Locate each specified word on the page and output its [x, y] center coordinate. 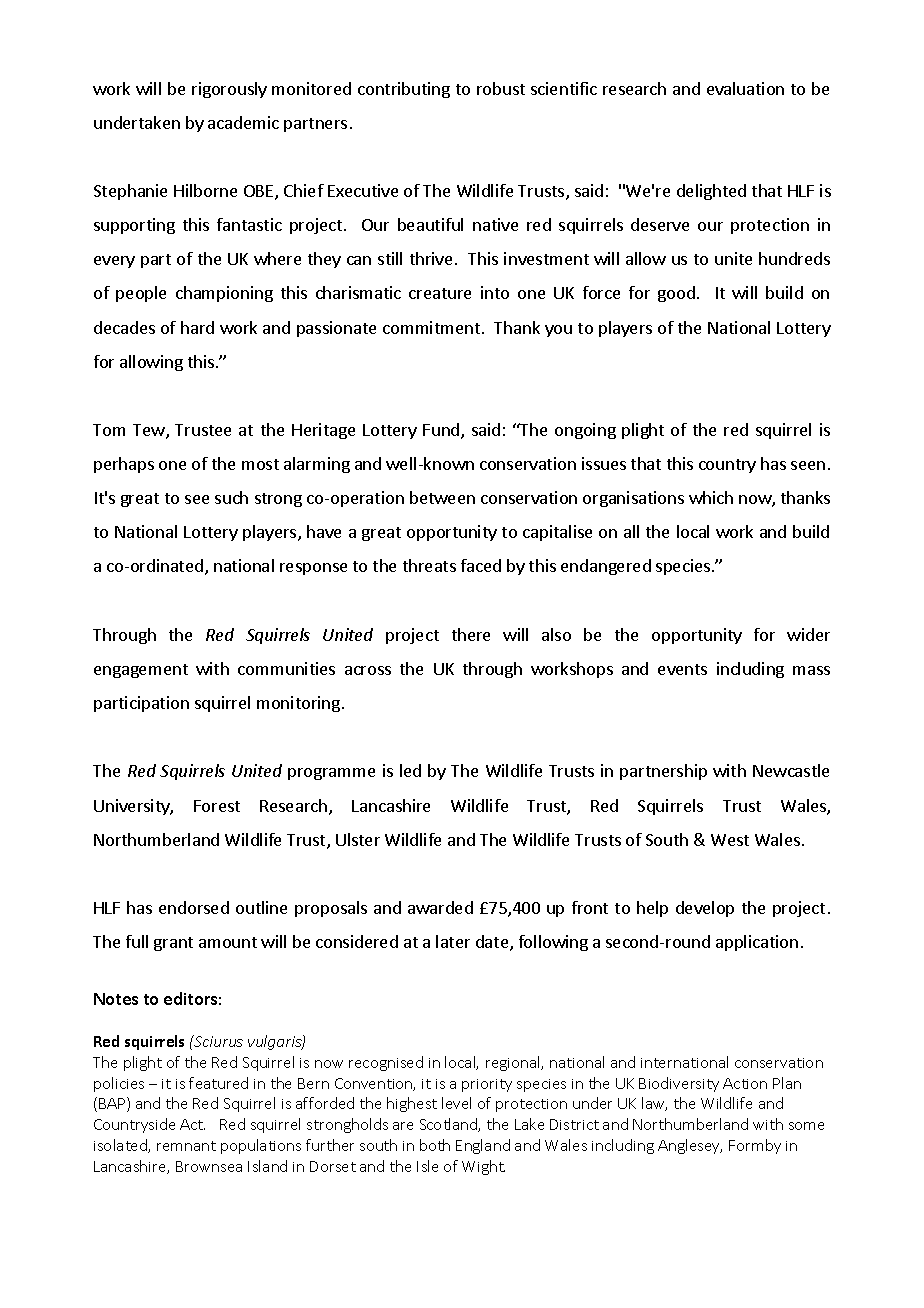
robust [501, 88]
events [682, 669]
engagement [141, 671]
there [471, 634]
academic [243, 122]
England [483, 1146]
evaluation [745, 88]
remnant [186, 1146]
